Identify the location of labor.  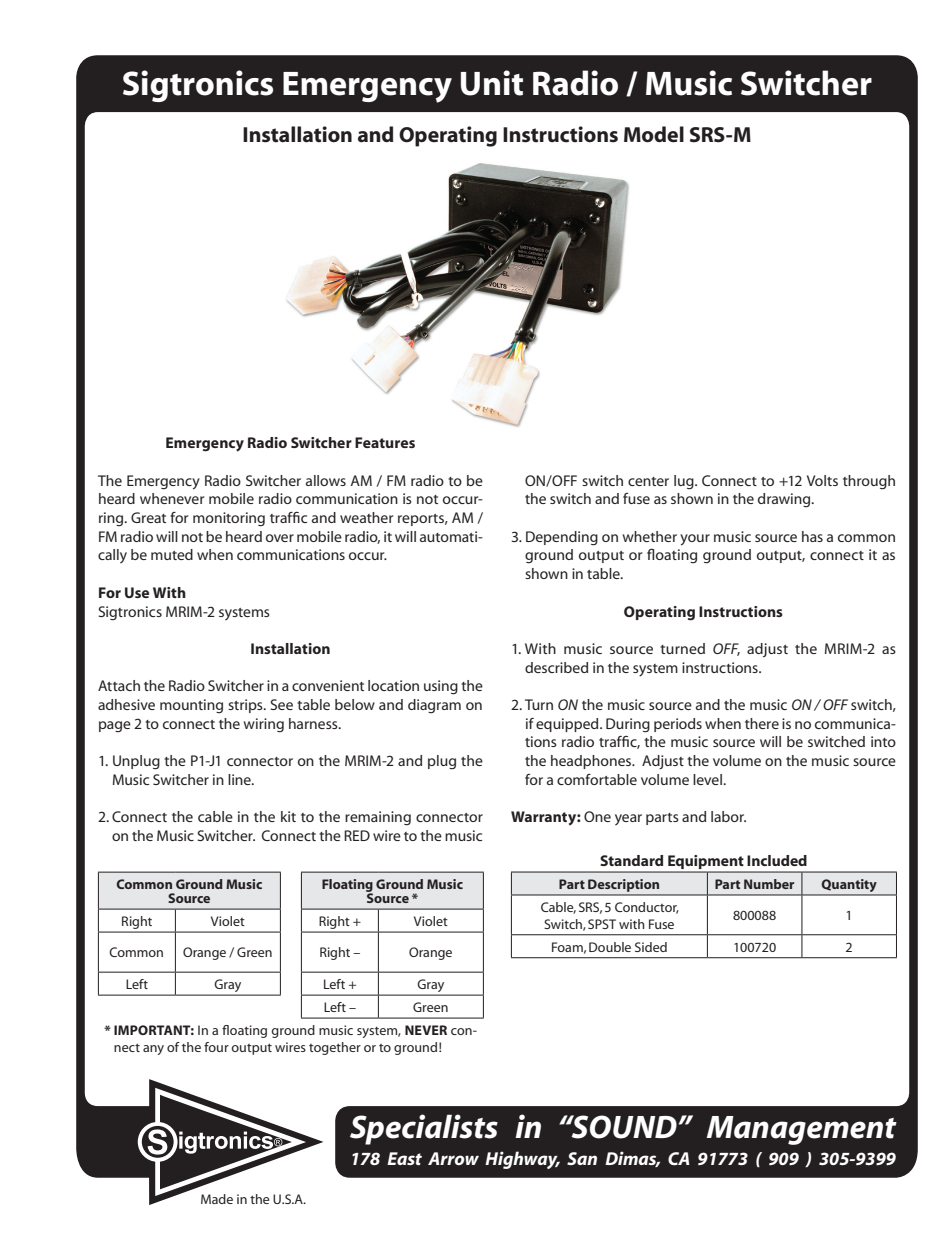
(728, 816).
